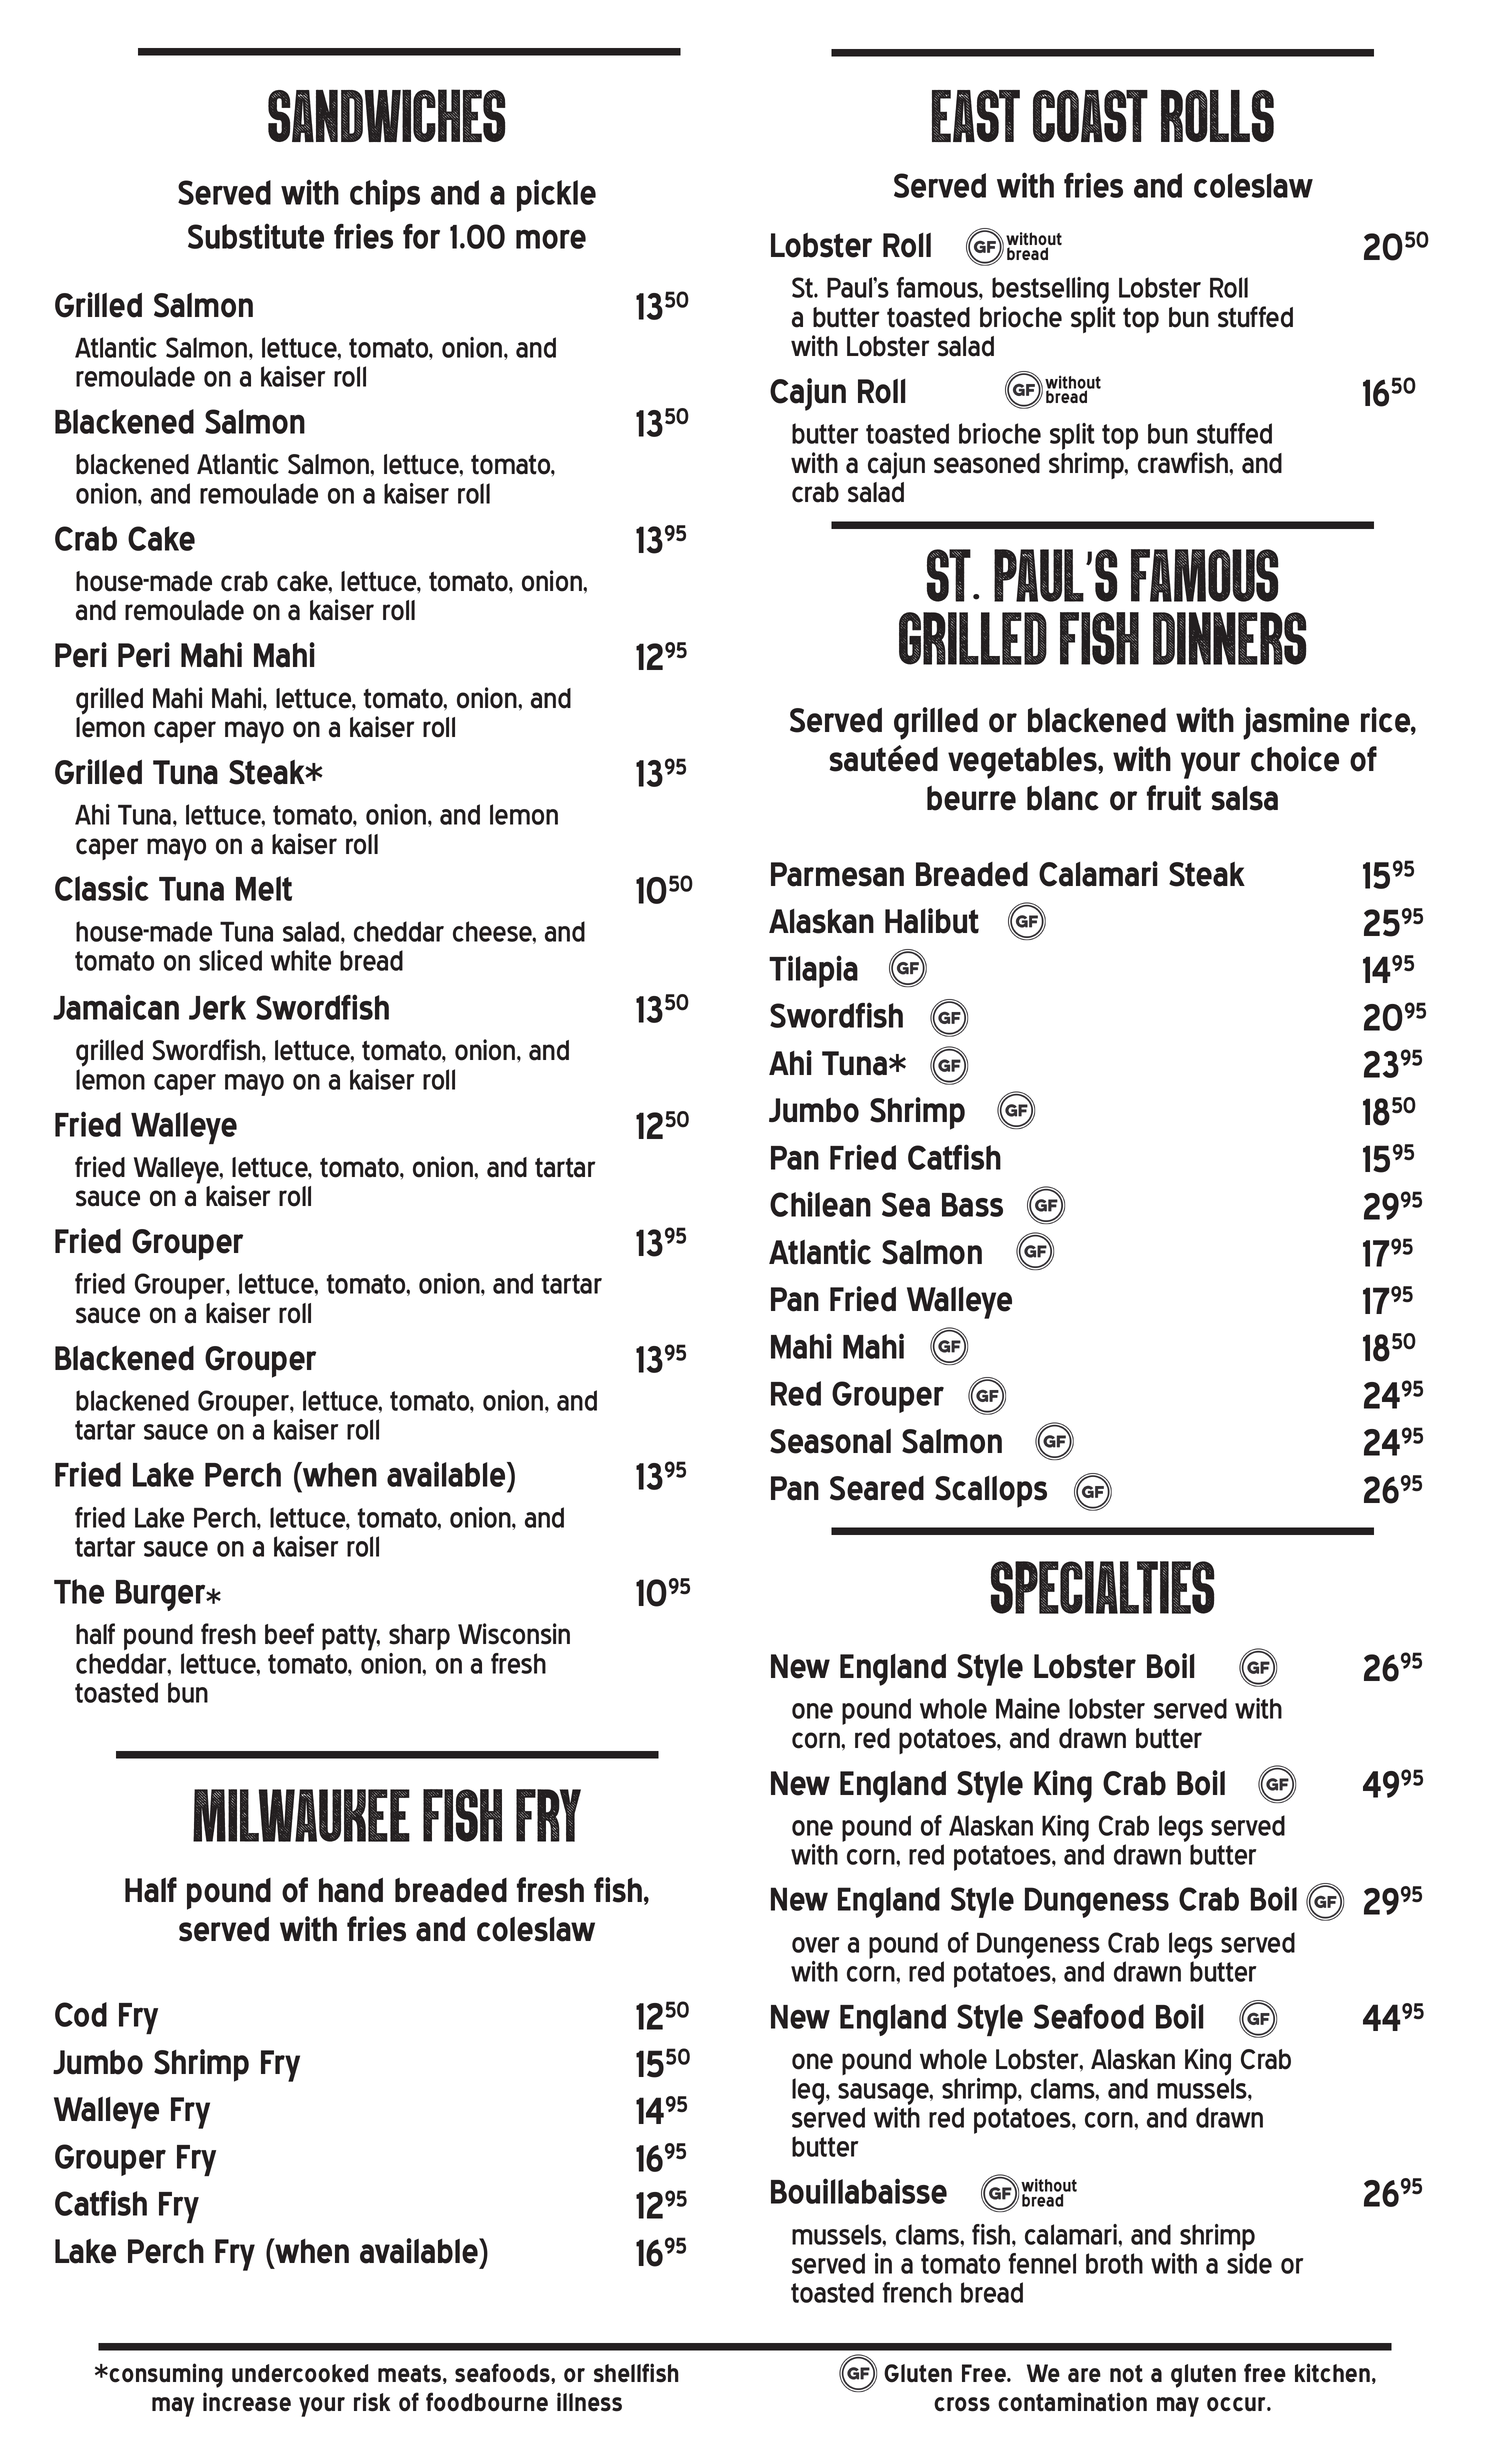  What do you see at coordinates (820, 1204) in the document?
I see `Chilean` at bounding box center [820, 1204].
